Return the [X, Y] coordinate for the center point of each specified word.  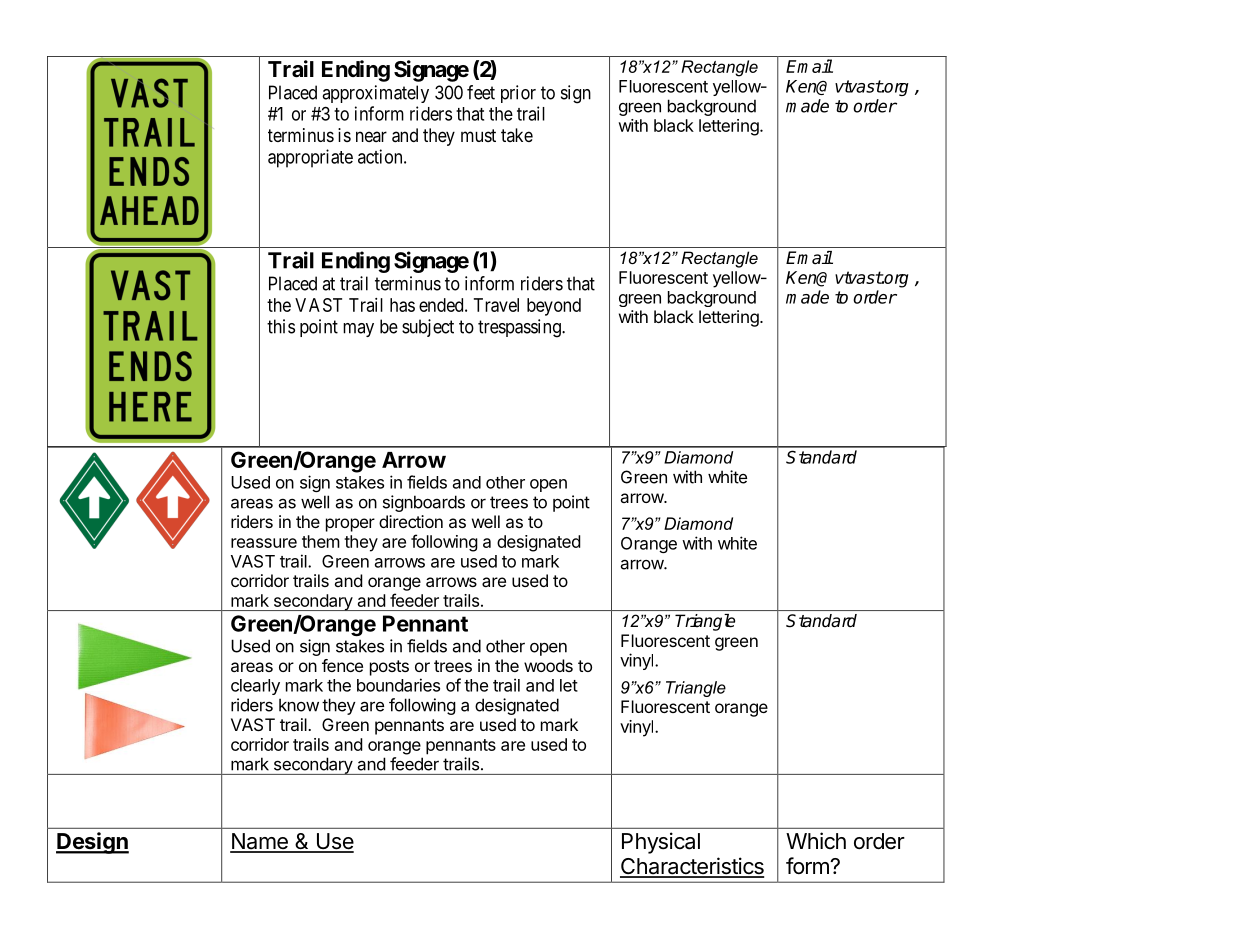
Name [260, 842]
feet [481, 92]
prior [518, 94]
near [371, 136]
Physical [661, 843]
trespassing [520, 328]
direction [411, 521]
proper [350, 525]
